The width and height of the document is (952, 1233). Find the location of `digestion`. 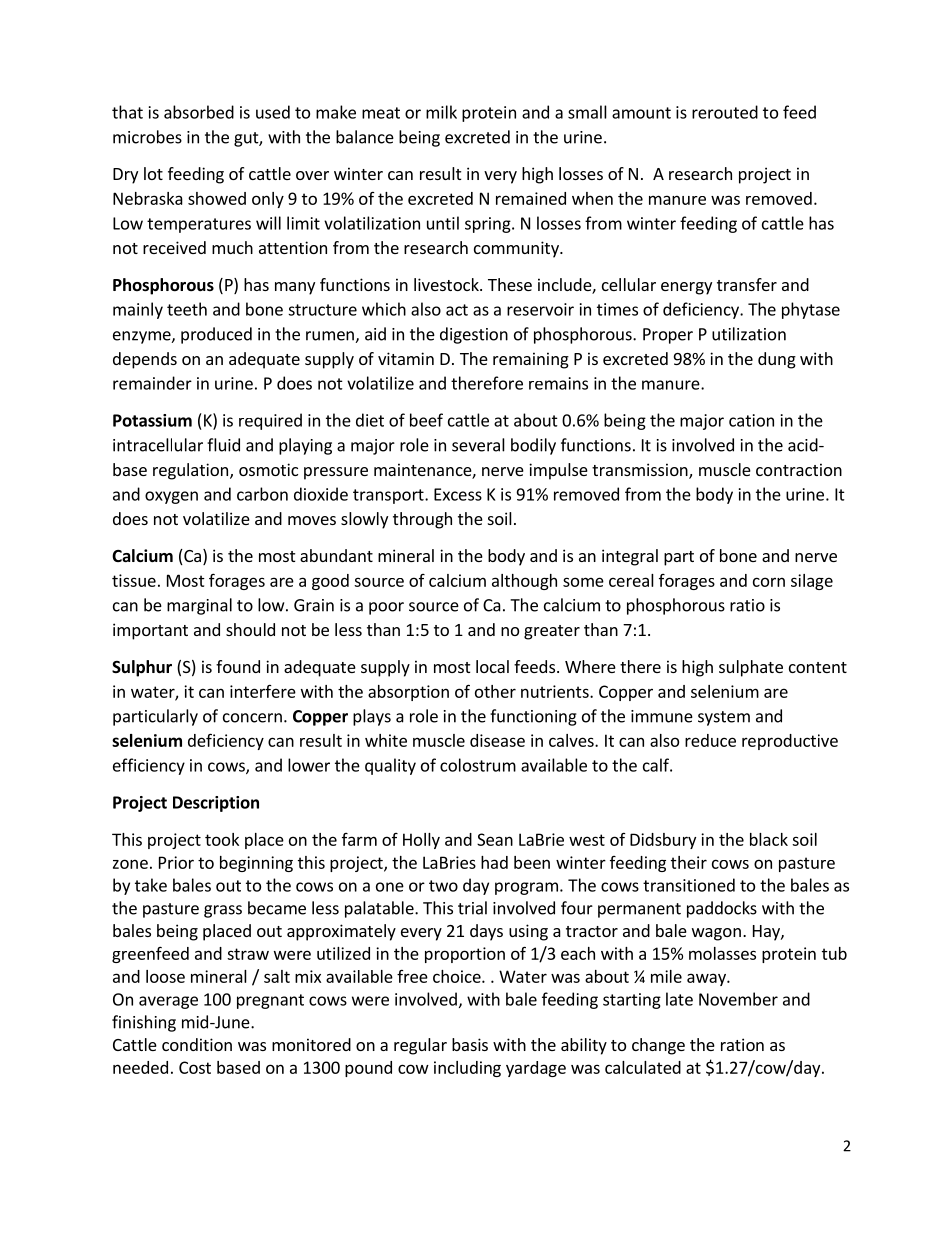

digestion is located at coordinates (474, 335).
